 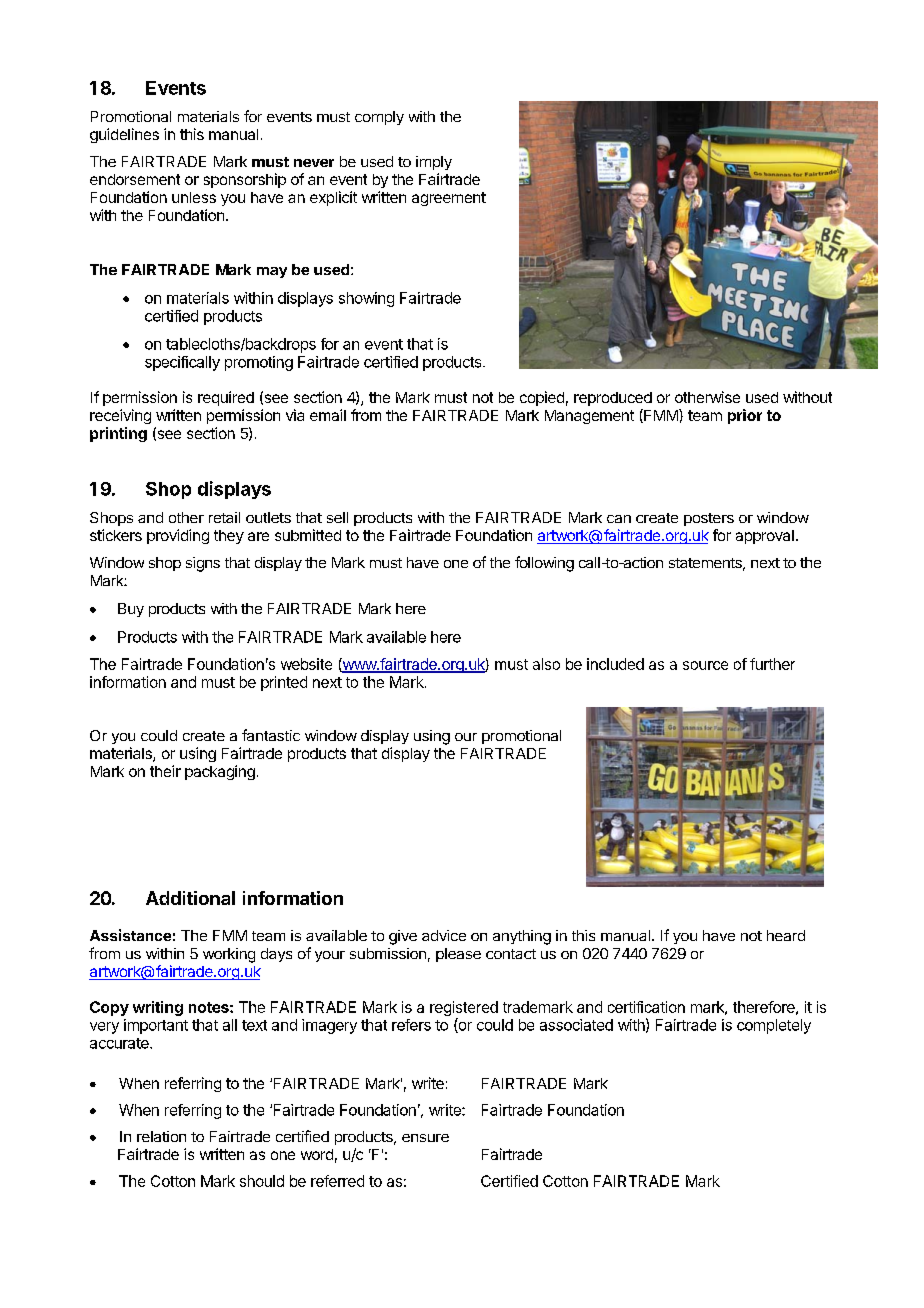 I want to click on relation, so click(x=161, y=1136).
